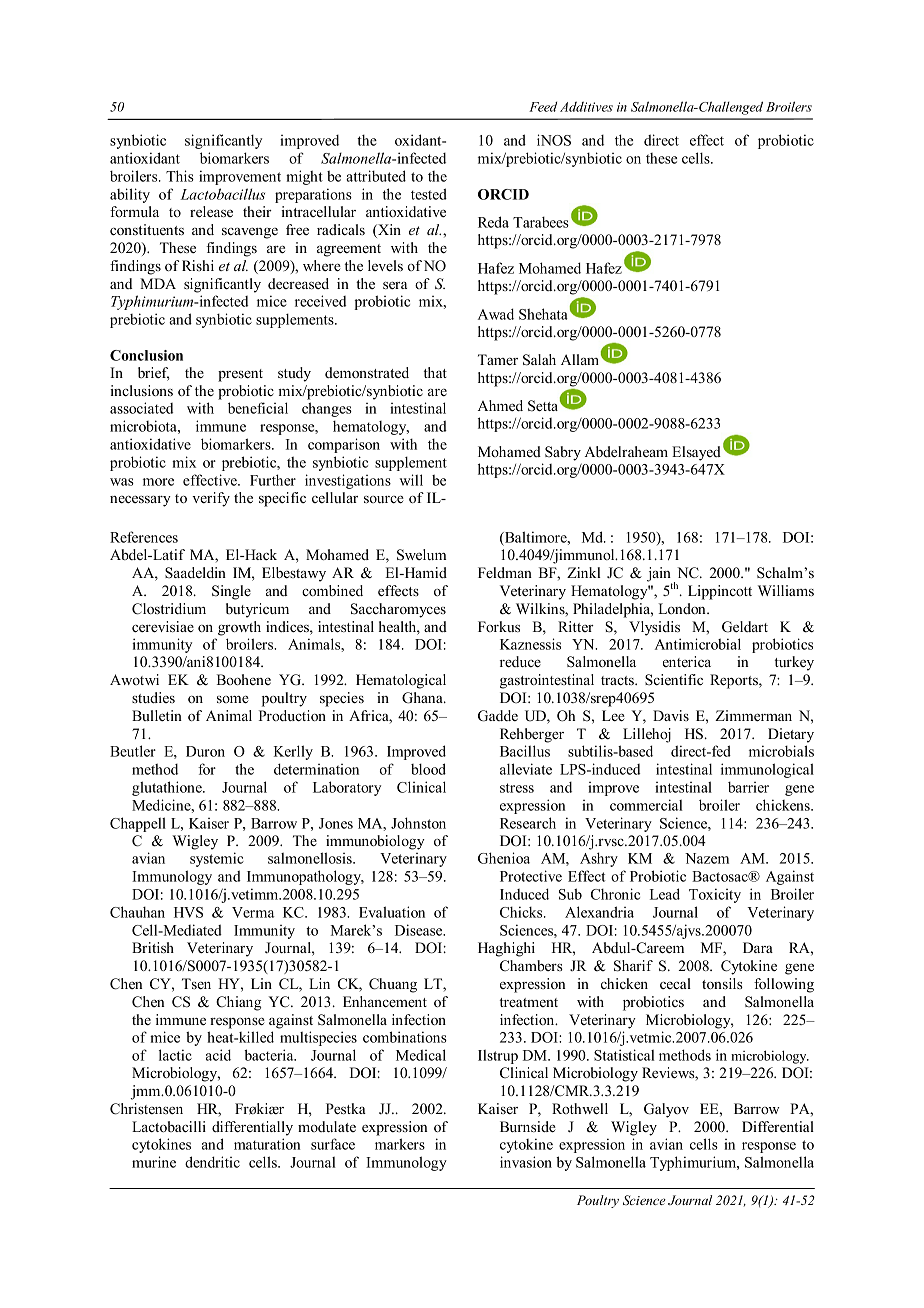 The height and width of the screenshot is (1308, 924). What do you see at coordinates (428, 769) in the screenshot?
I see `blood` at bounding box center [428, 769].
